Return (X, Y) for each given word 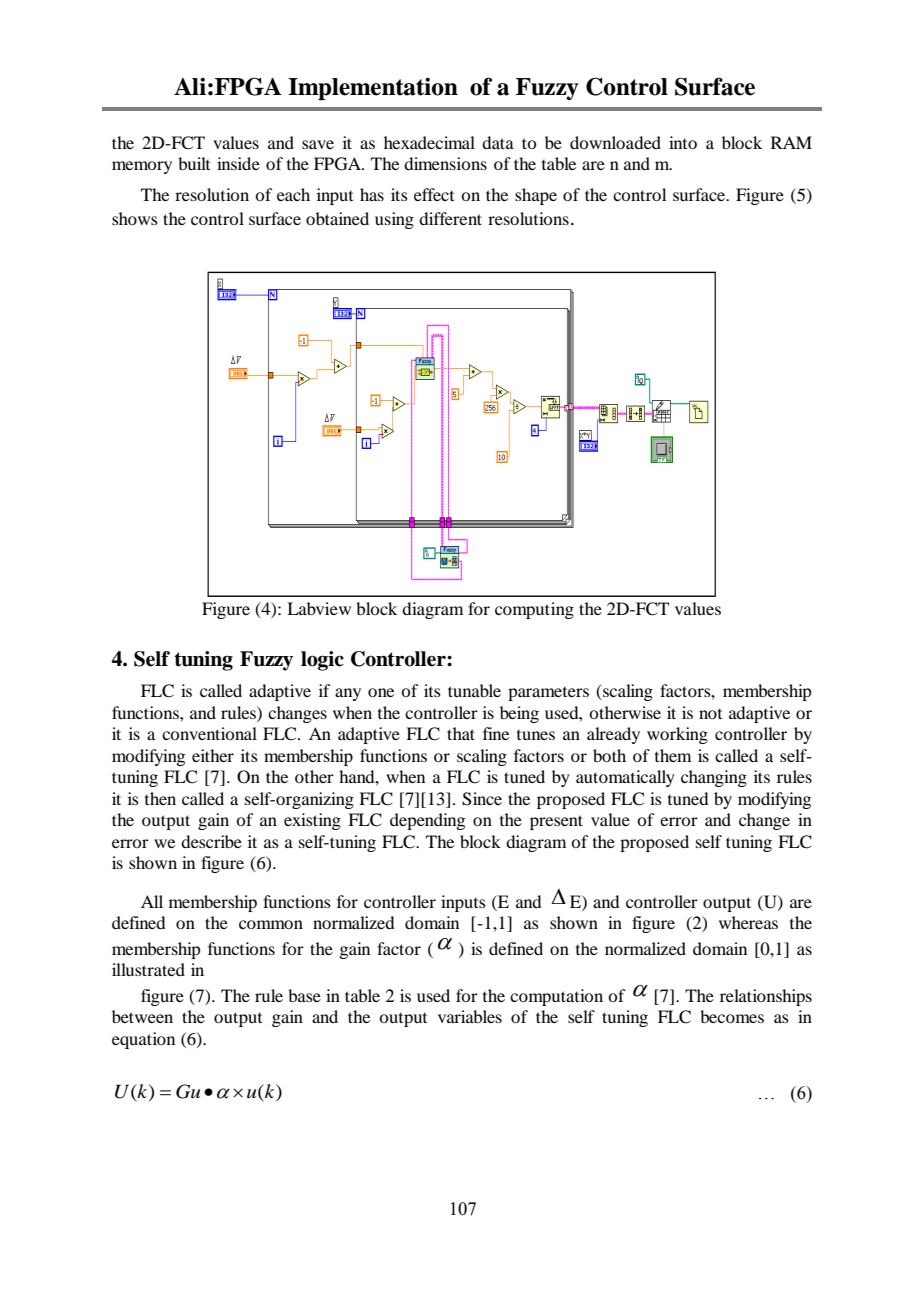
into (683, 142)
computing (534, 610)
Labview (319, 608)
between (142, 1016)
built (194, 163)
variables (470, 1016)
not (710, 714)
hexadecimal (429, 142)
